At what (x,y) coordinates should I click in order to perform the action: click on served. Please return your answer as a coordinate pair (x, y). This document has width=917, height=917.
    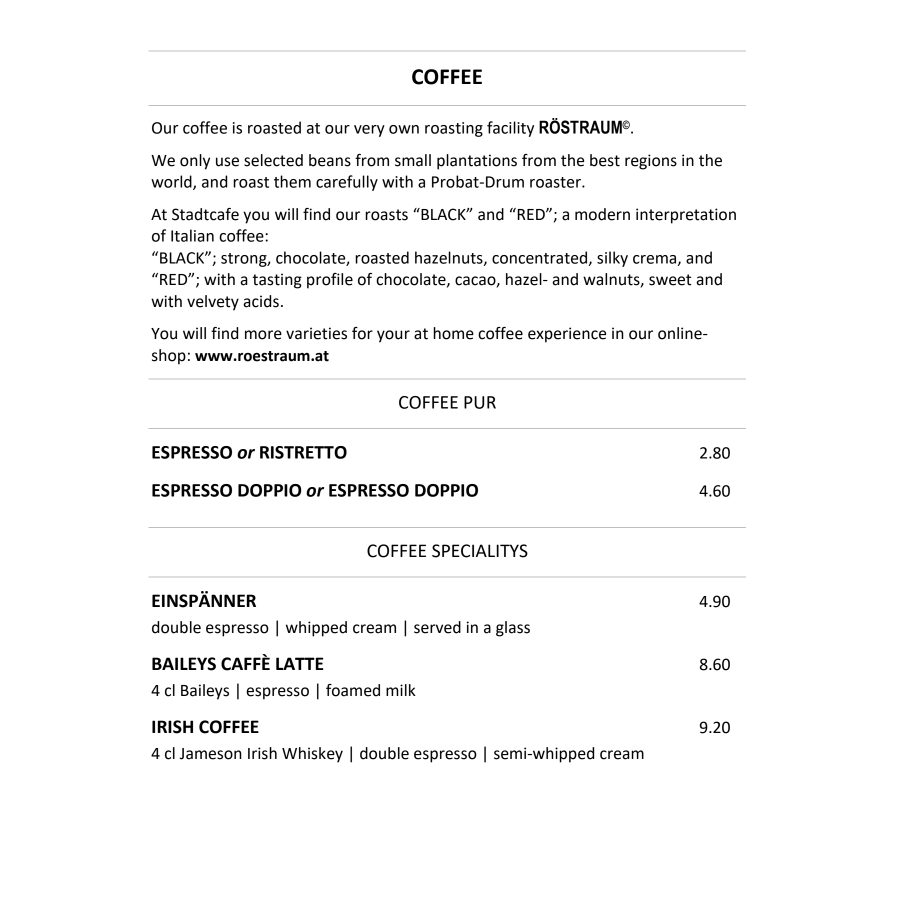
    Looking at the image, I should click on (437, 627).
